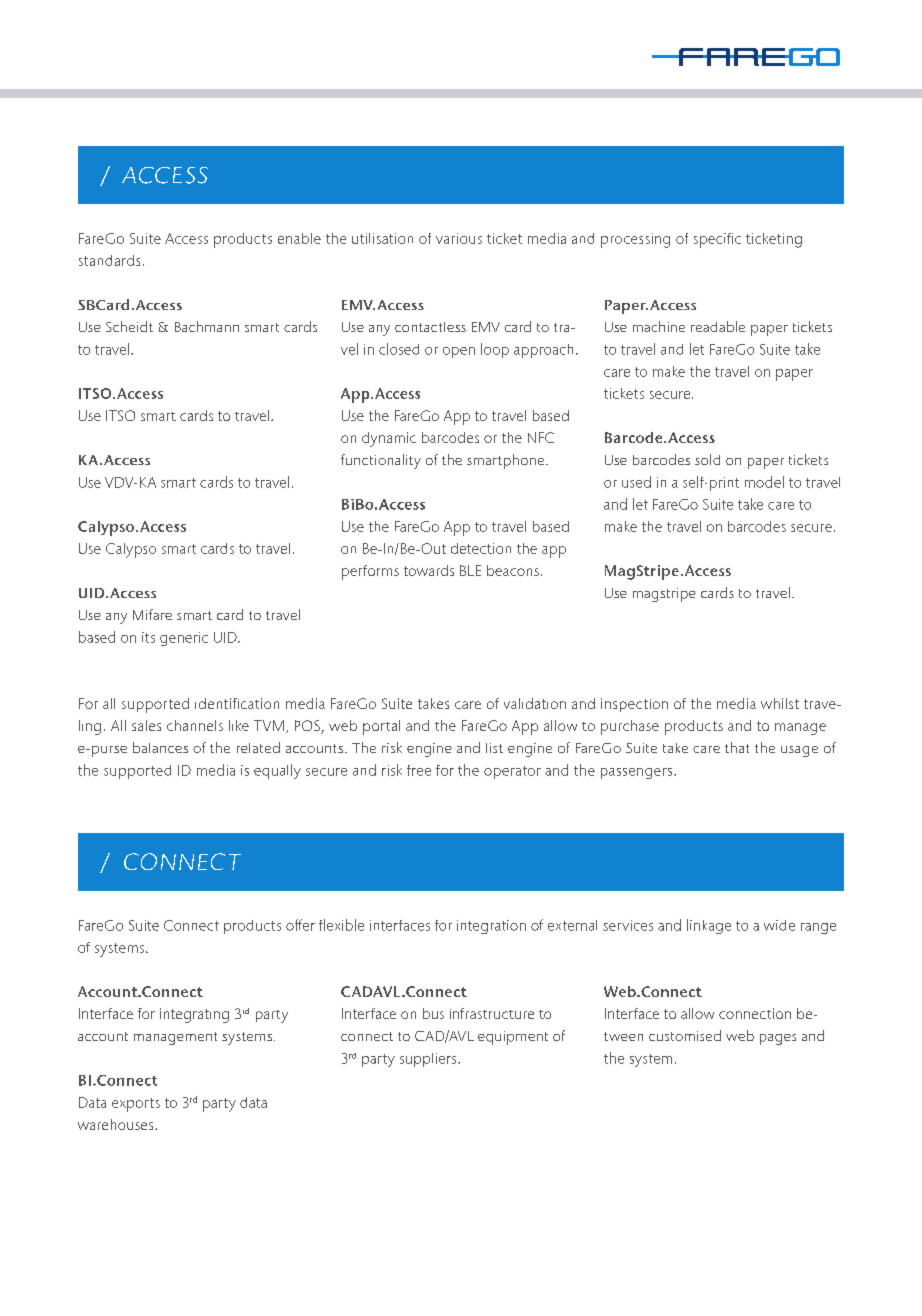  What do you see at coordinates (717, 240) in the screenshot?
I see `specific` at bounding box center [717, 240].
